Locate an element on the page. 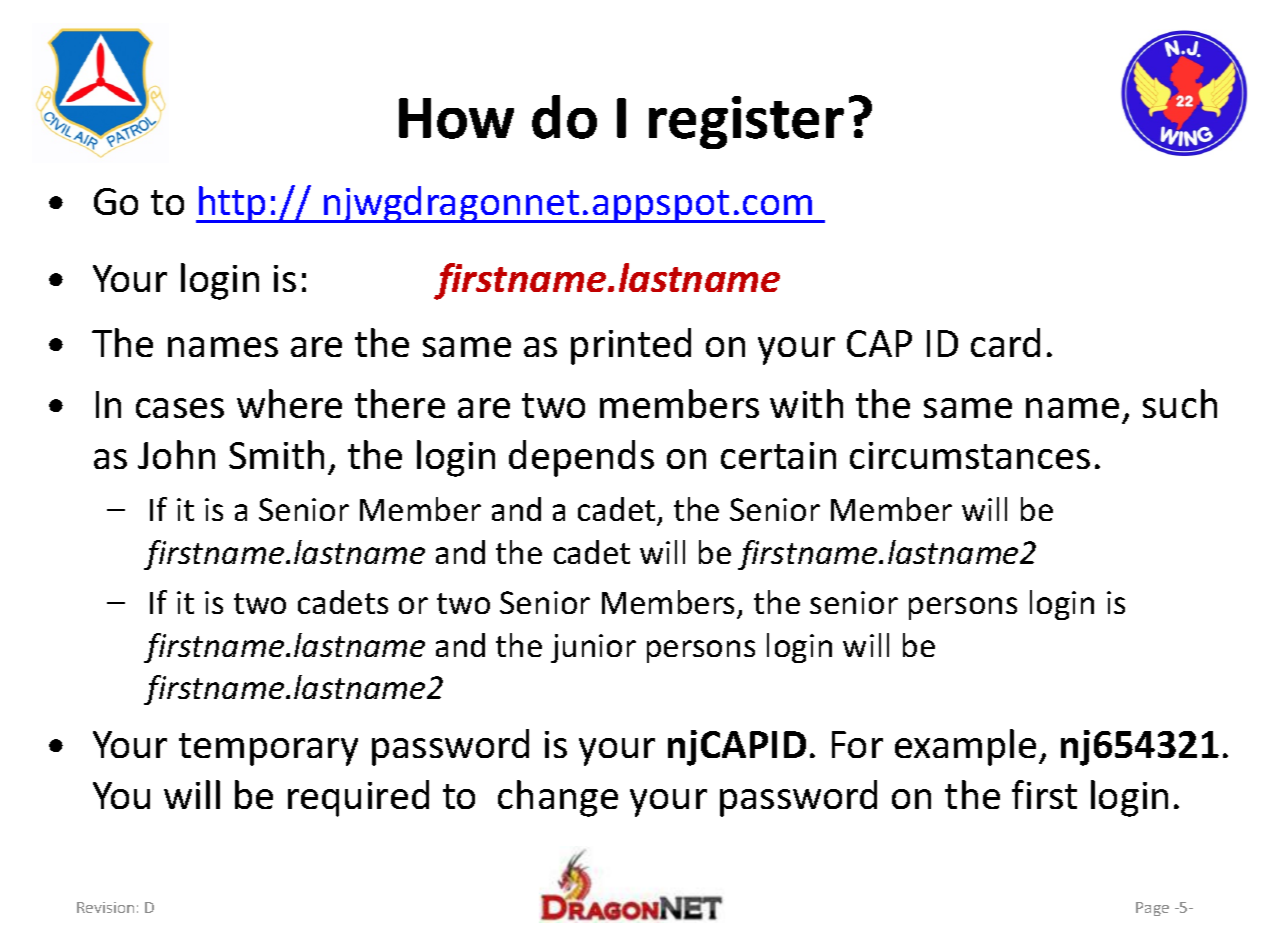 Image resolution: width=1270 pixels, height=952 pixels. register is located at coordinates (746, 122).
